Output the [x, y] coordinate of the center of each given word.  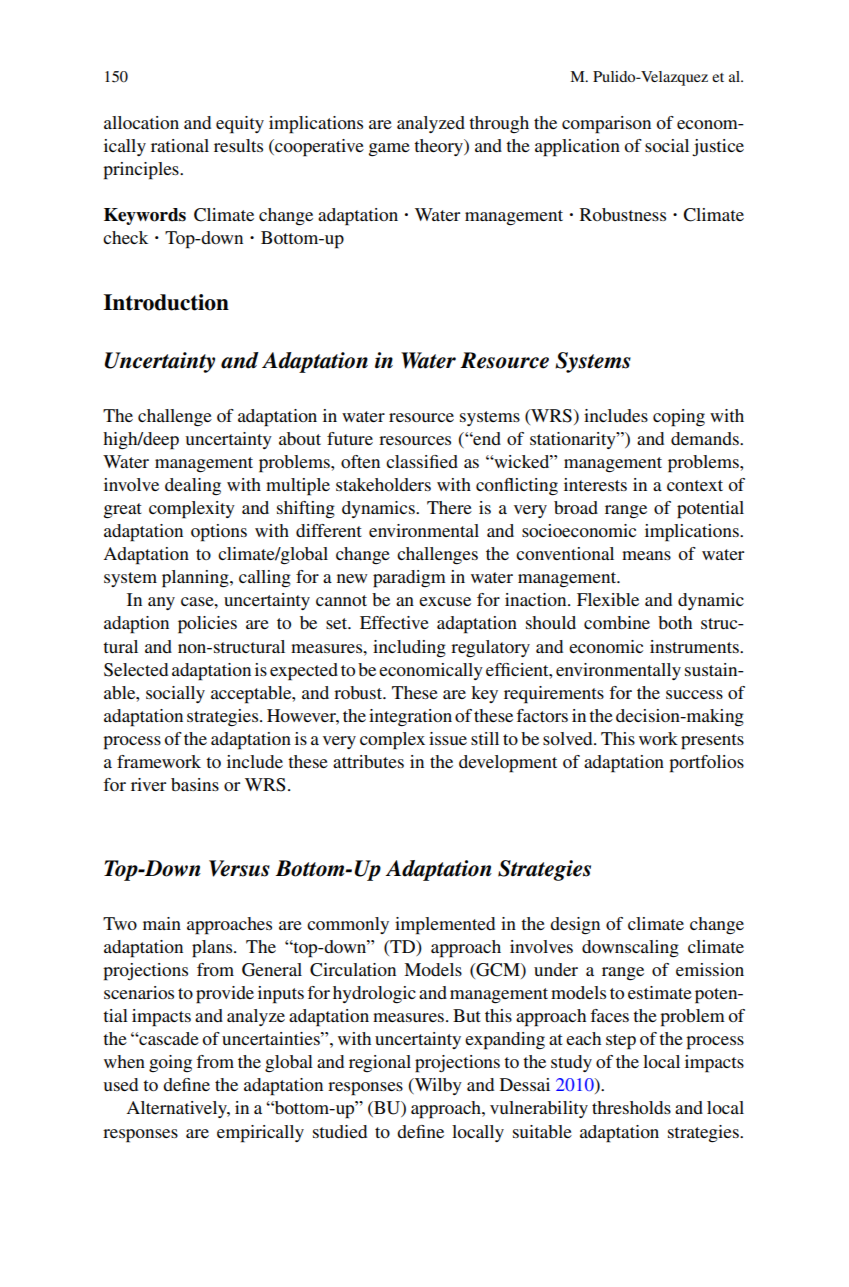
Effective [394, 622]
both [675, 622]
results [238, 145]
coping [679, 418]
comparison [606, 125]
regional [380, 1063]
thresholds [631, 1107]
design [575, 926]
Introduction [166, 302]
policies [207, 625]
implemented [445, 926]
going [170, 1063]
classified [422, 461]
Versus [239, 868]
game [389, 150]
